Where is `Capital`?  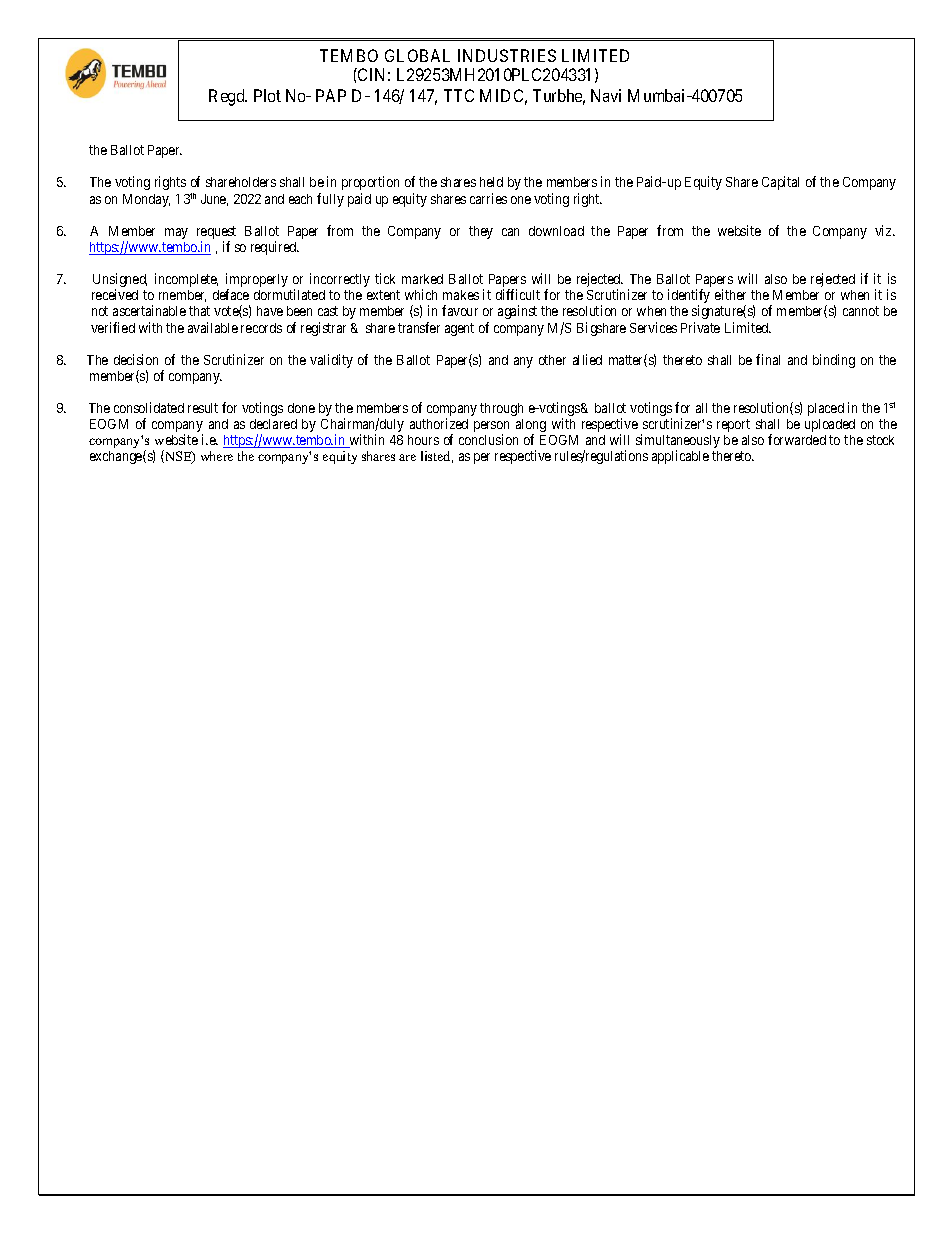
Capital is located at coordinates (780, 183).
